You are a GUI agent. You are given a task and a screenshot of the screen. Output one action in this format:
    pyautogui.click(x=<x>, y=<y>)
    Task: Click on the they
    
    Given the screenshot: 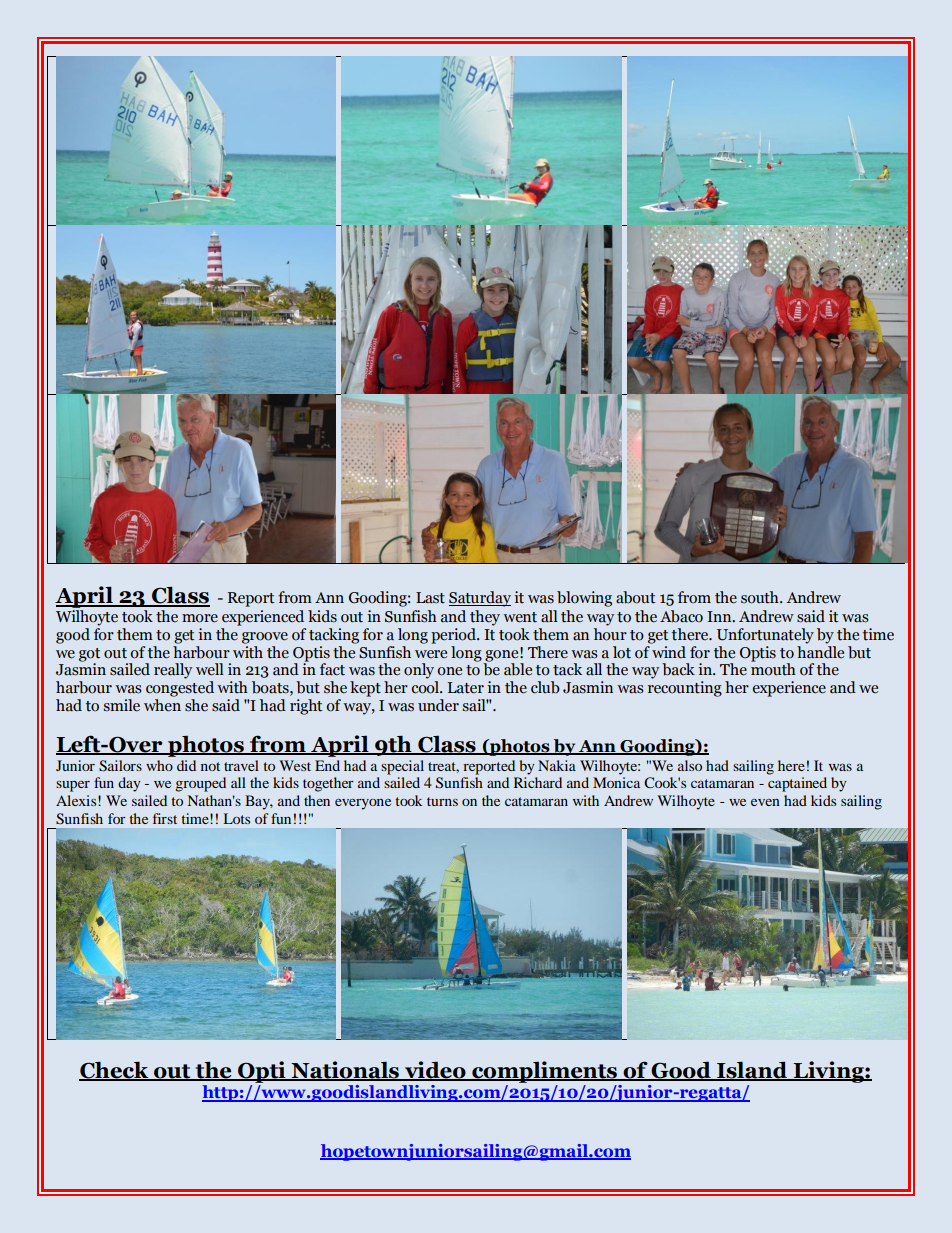 What is the action you would take?
    pyautogui.click(x=485, y=618)
